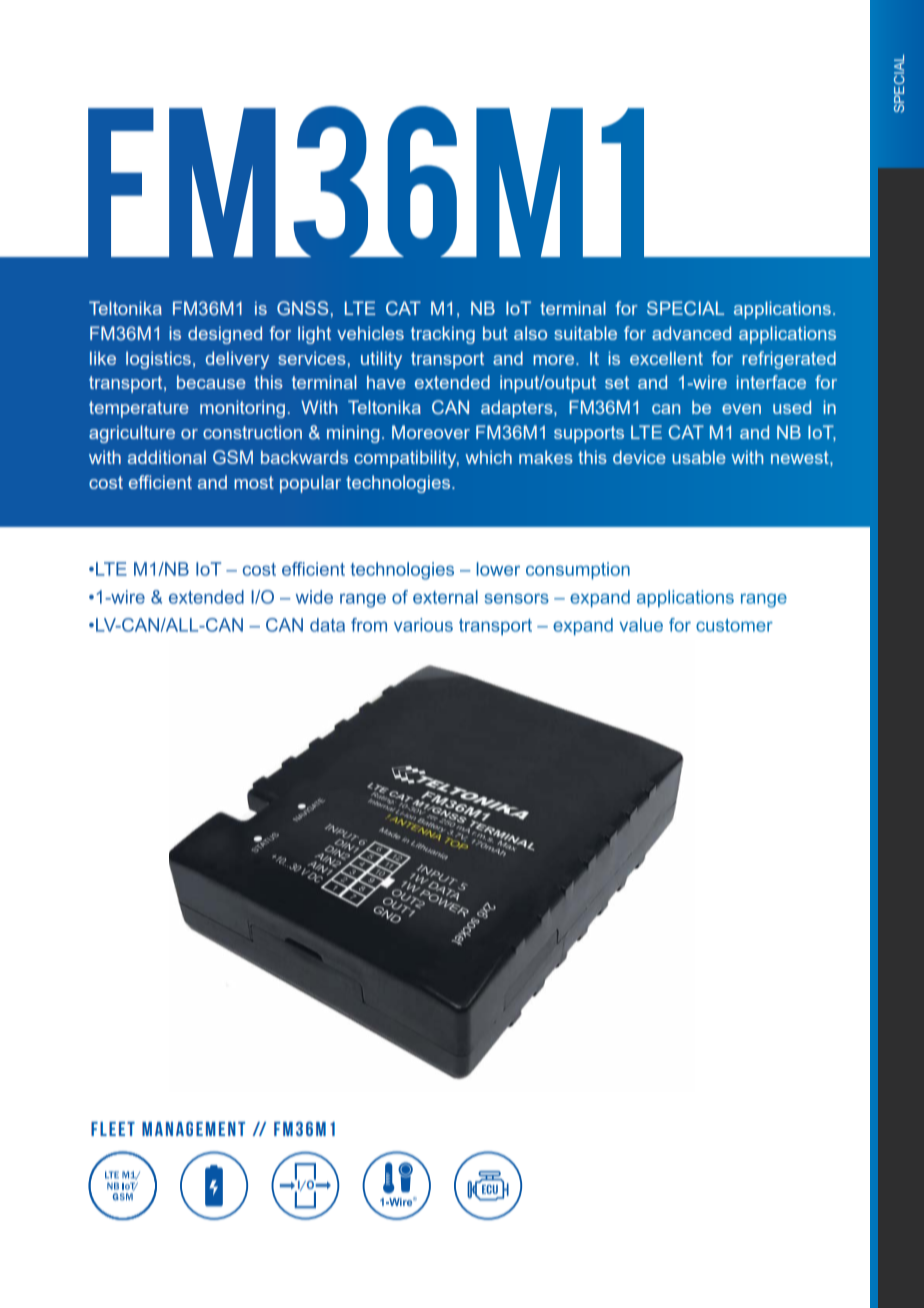 The width and height of the screenshot is (924, 1308). I want to click on designed, so click(225, 335).
